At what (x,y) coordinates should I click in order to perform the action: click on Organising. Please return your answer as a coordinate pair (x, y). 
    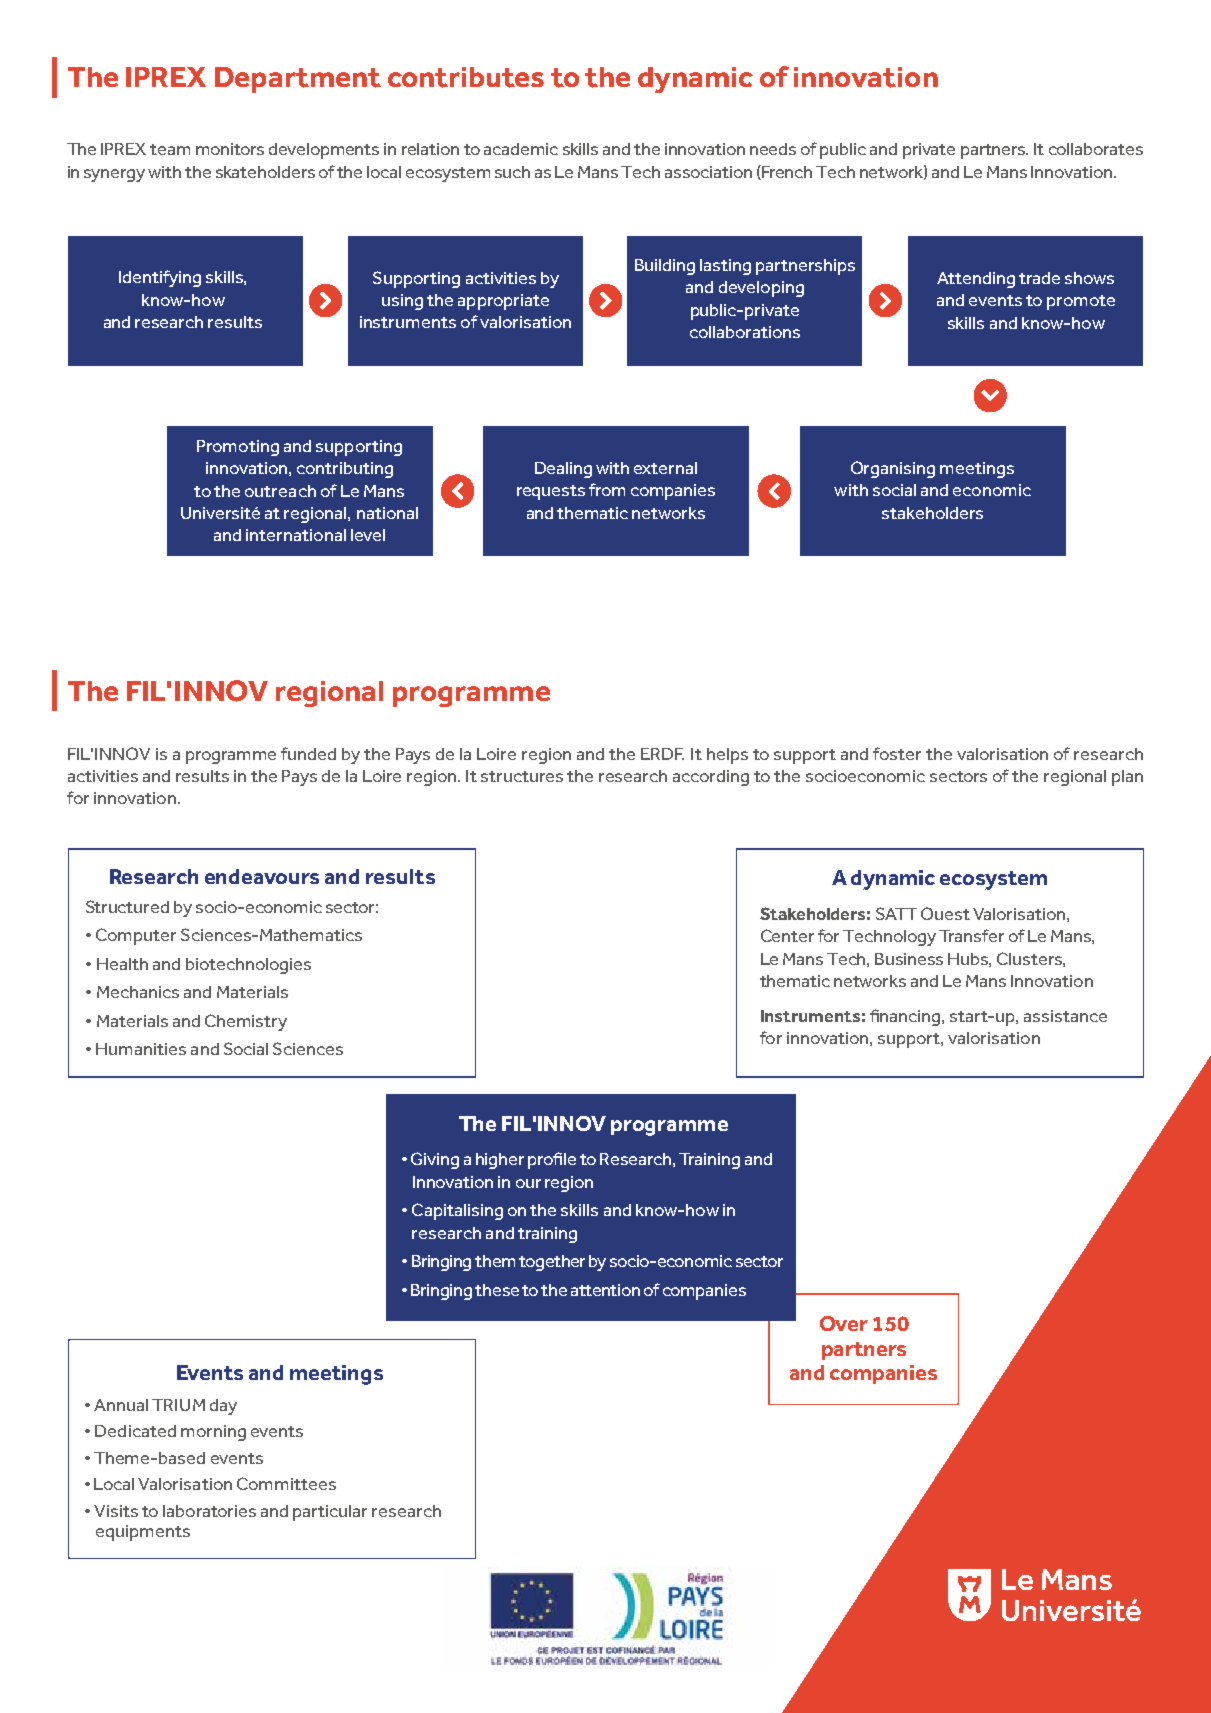
    Looking at the image, I should click on (893, 469).
